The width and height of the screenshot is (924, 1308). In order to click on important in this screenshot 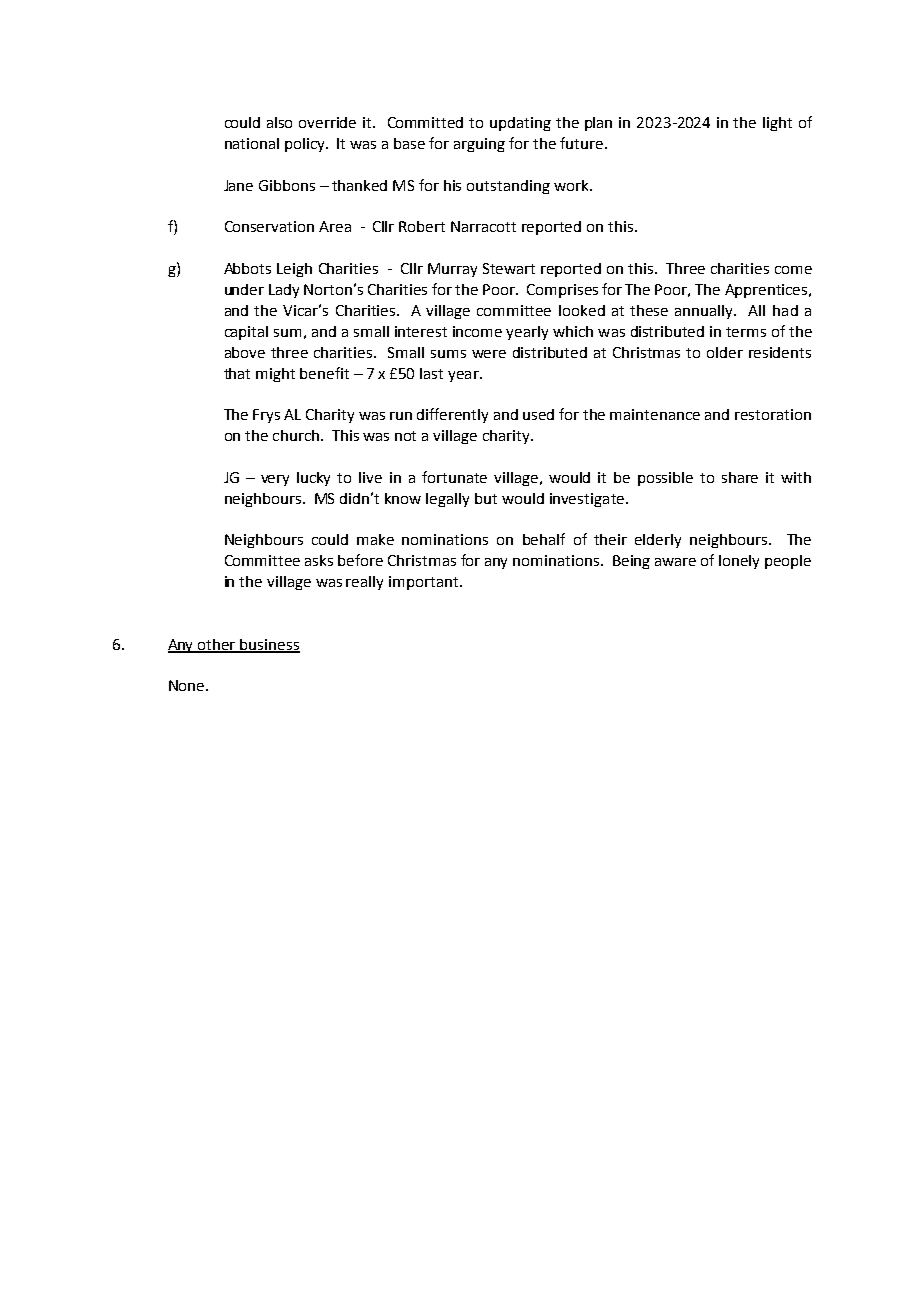, I will do `click(423, 583)`.
